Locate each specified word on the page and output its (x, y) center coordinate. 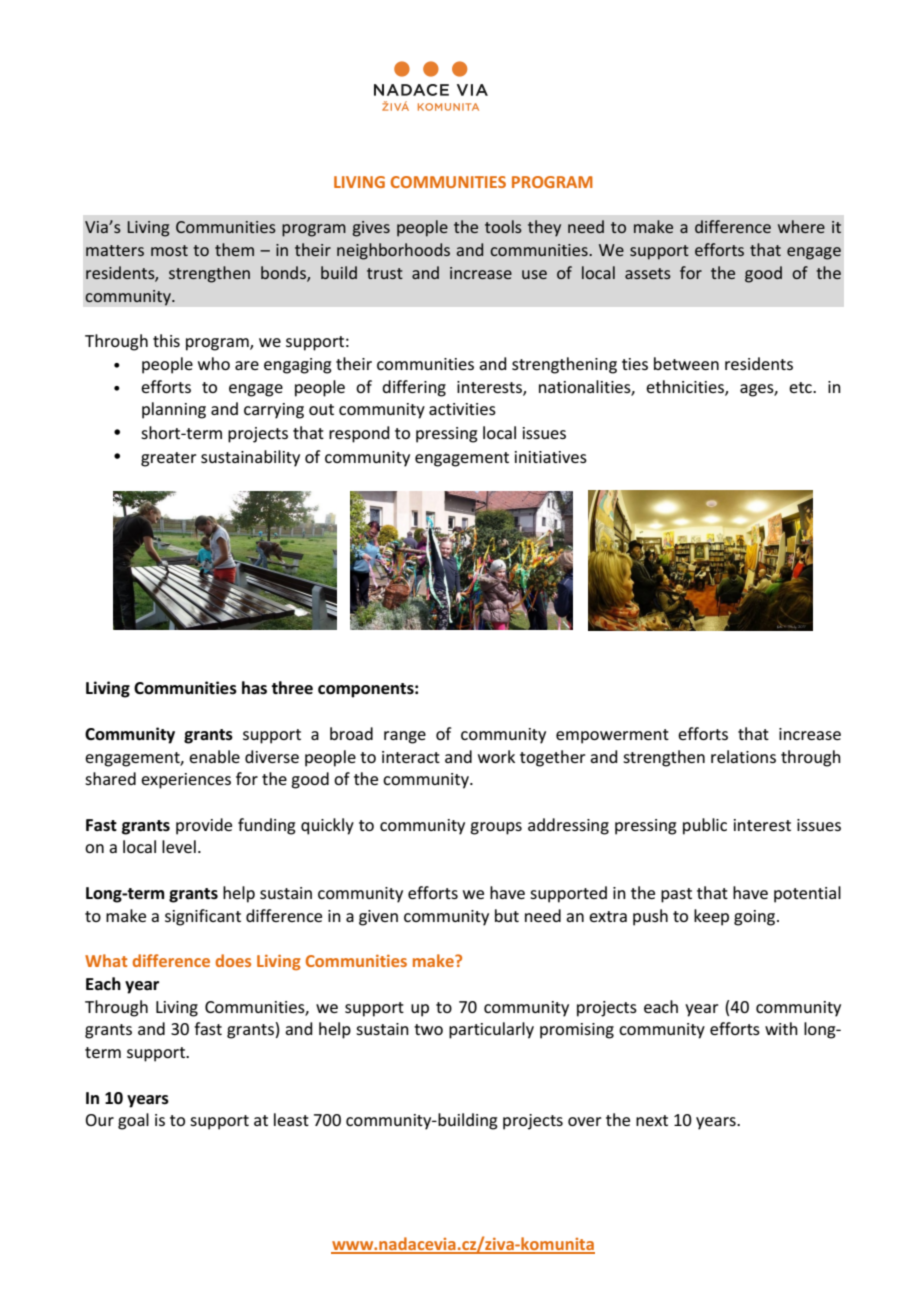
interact (411, 757)
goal (133, 1121)
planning (174, 410)
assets (648, 273)
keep (711, 917)
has (254, 688)
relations (743, 756)
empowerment (612, 736)
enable (214, 756)
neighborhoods (393, 251)
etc (801, 387)
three (292, 688)
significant (203, 917)
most (169, 250)
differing (414, 388)
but (507, 915)
